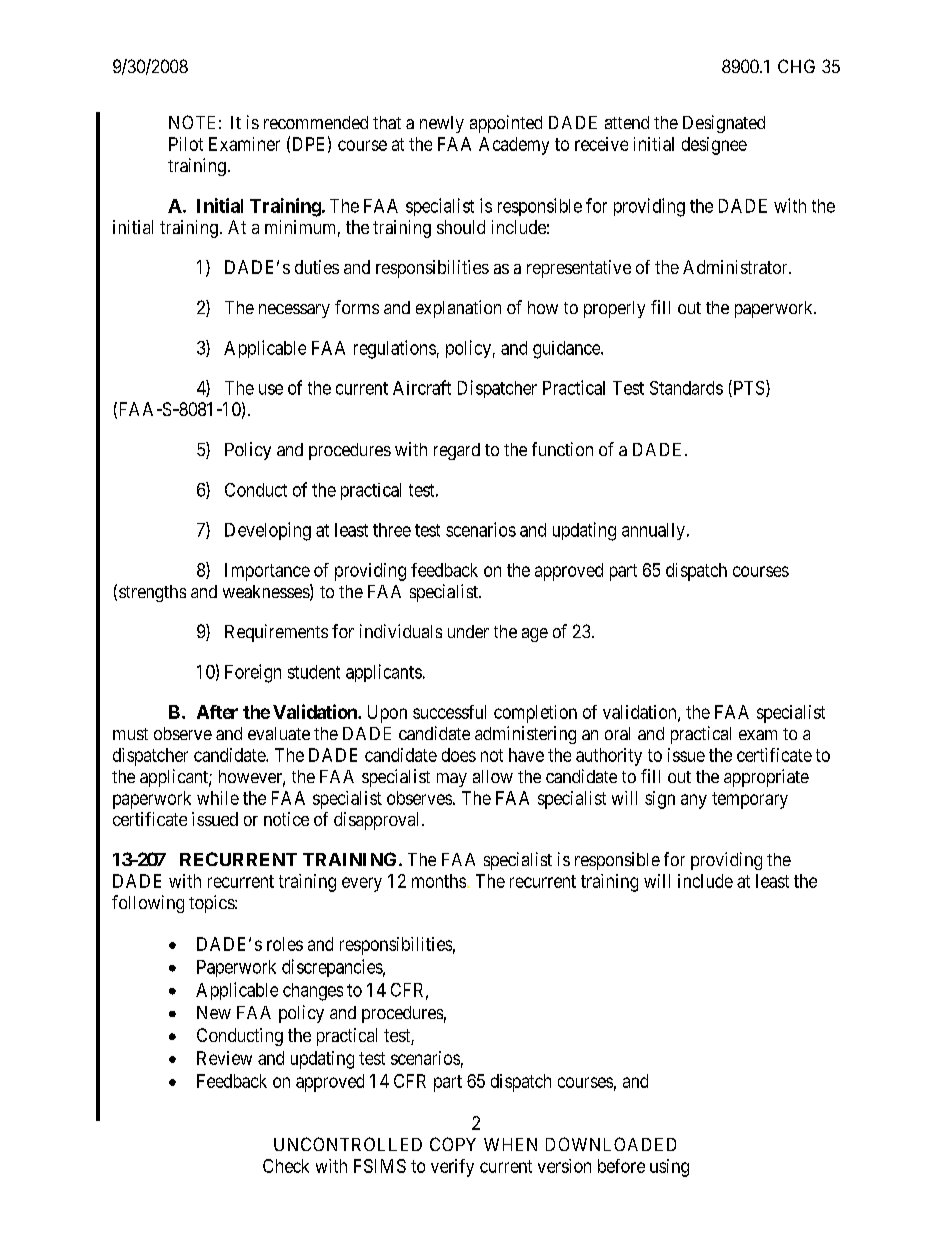 Image resolution: width=952 pixels, height=1233 pixels. I want to click on CHG, so click(796, 66).
